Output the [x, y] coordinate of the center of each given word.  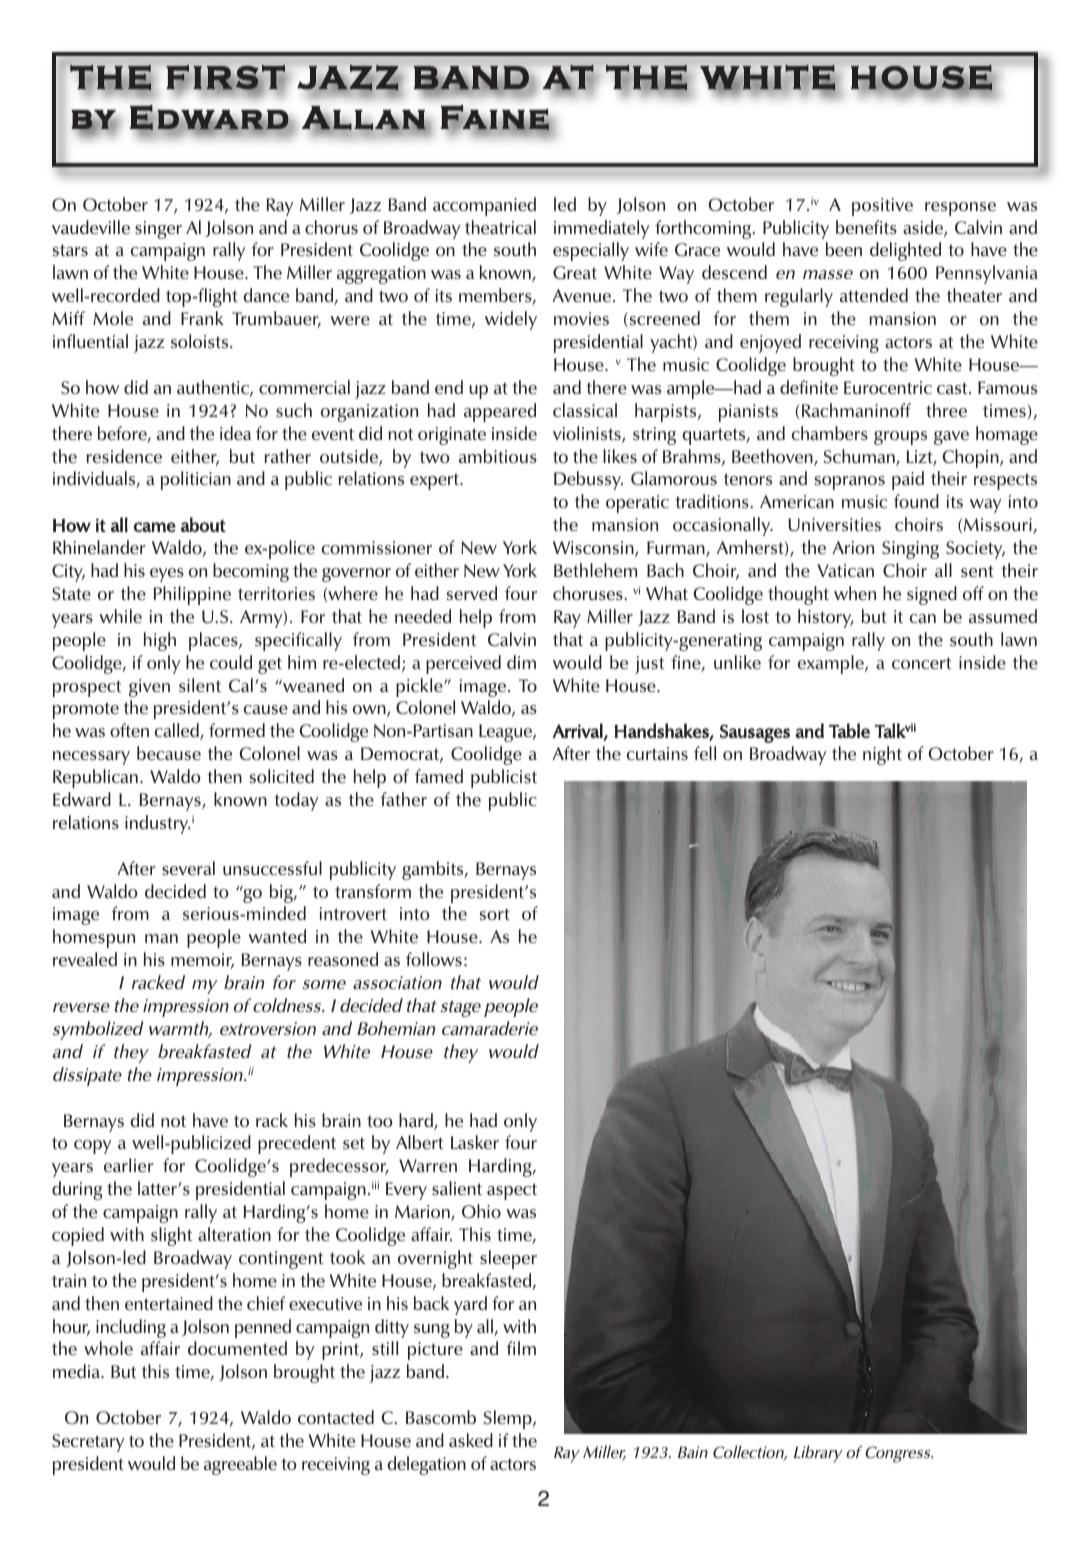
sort [495, 914]
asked [471, 1440]
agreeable [240, 1465]
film [521, 1348]
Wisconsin [594, 549]
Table [849, 730]
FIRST [226, 78]
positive [882, 207]
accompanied [484, 206]
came [154, 527]
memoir [202, 961]
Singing [910, 550]
